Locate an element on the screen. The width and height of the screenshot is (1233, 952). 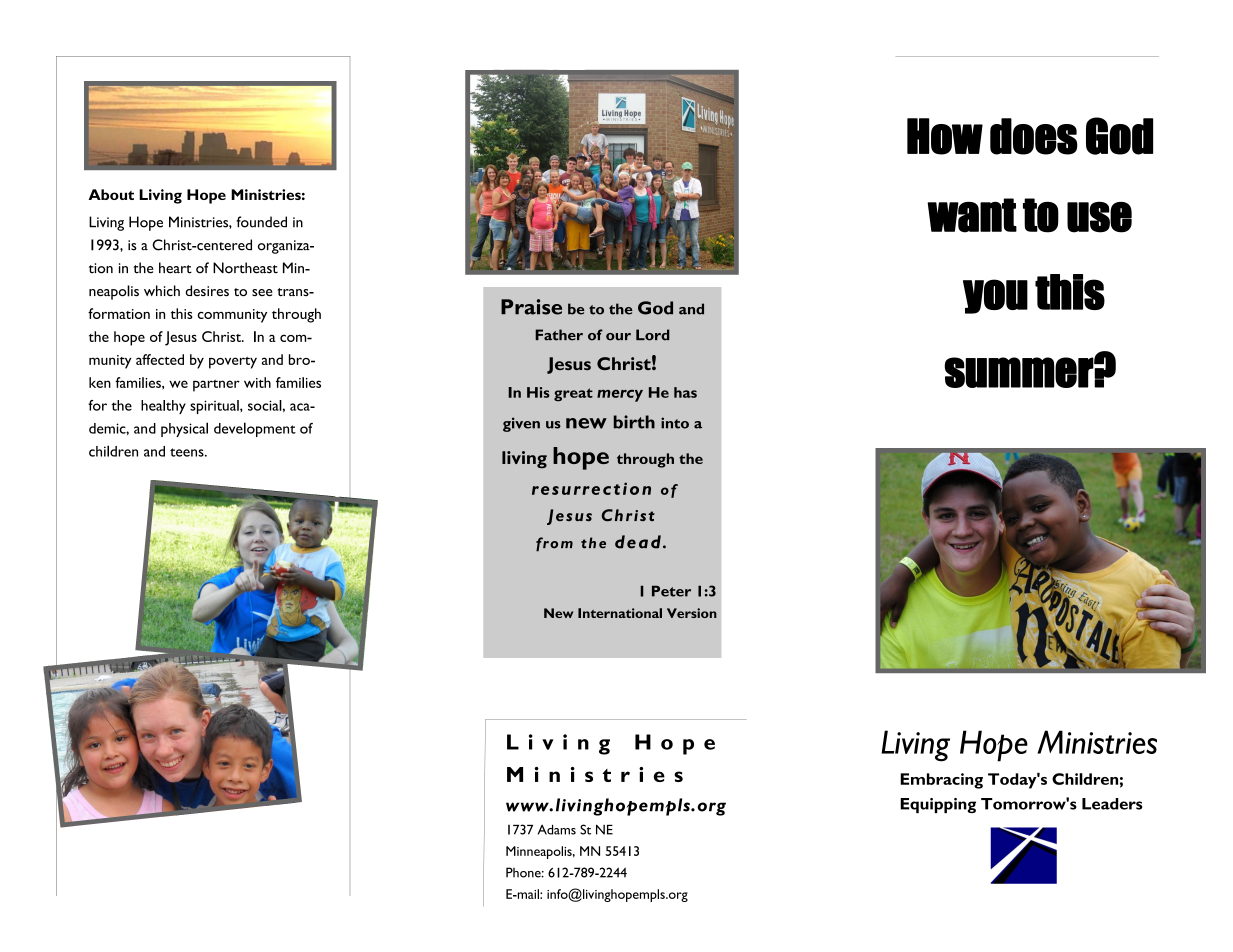
does is located at coordinates (1034, 136).
